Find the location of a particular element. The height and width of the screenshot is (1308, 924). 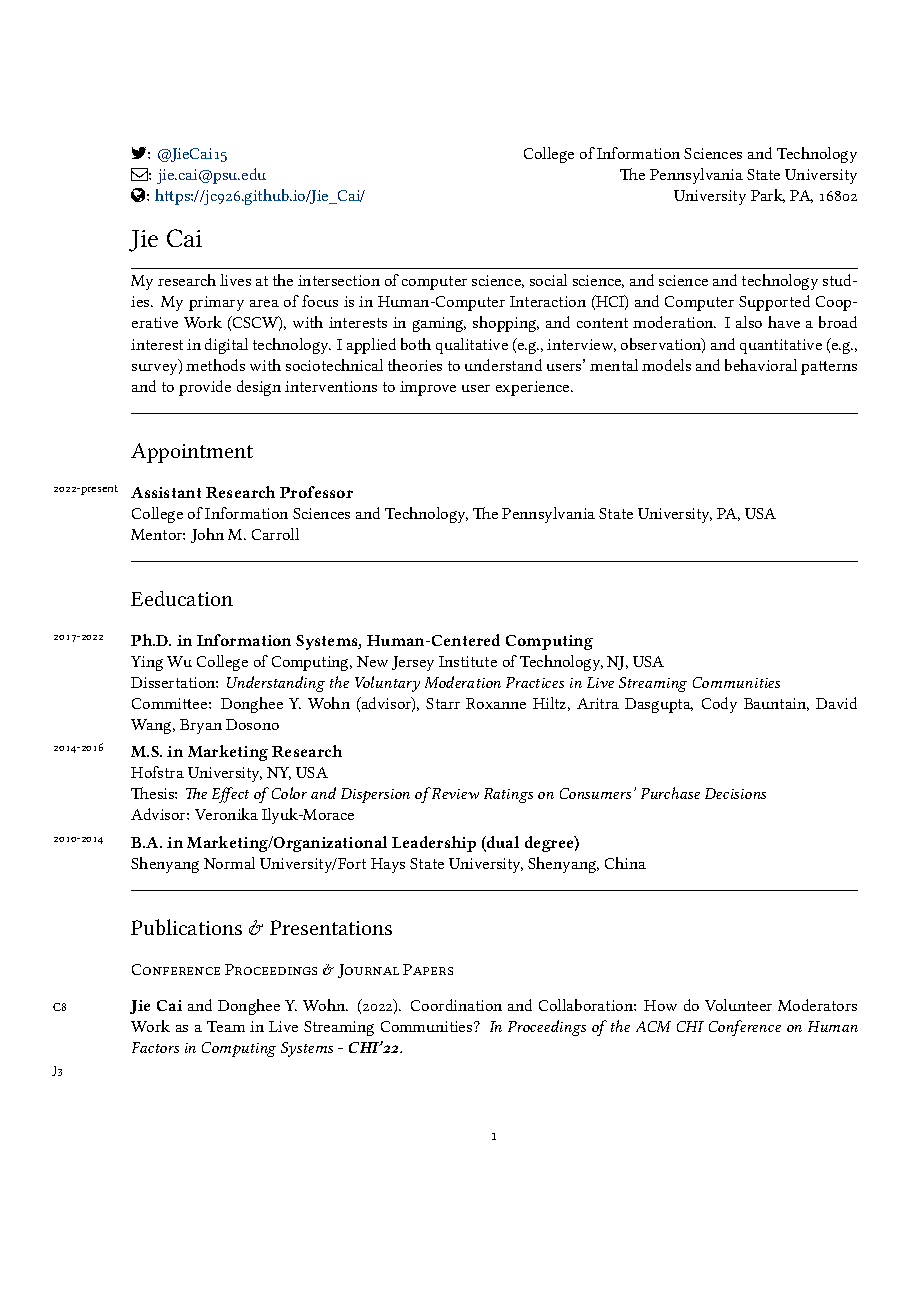

Coordination is located at coordinates (456, 1005).
